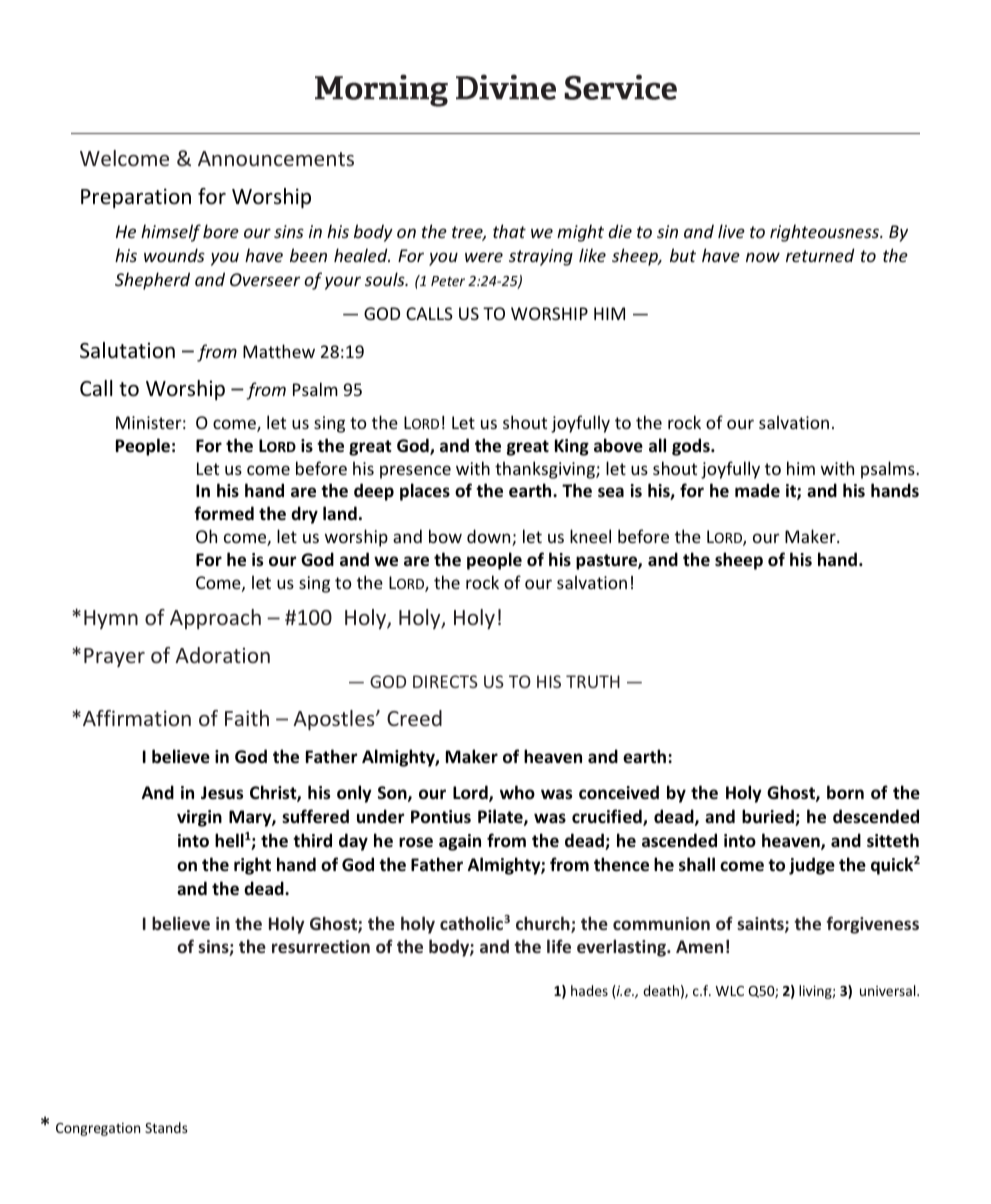 The image size is (991, 1204). What do you see at coordinates (593, 681) in the document?
I see `TRUTH` at bounding box center [593, 681].
